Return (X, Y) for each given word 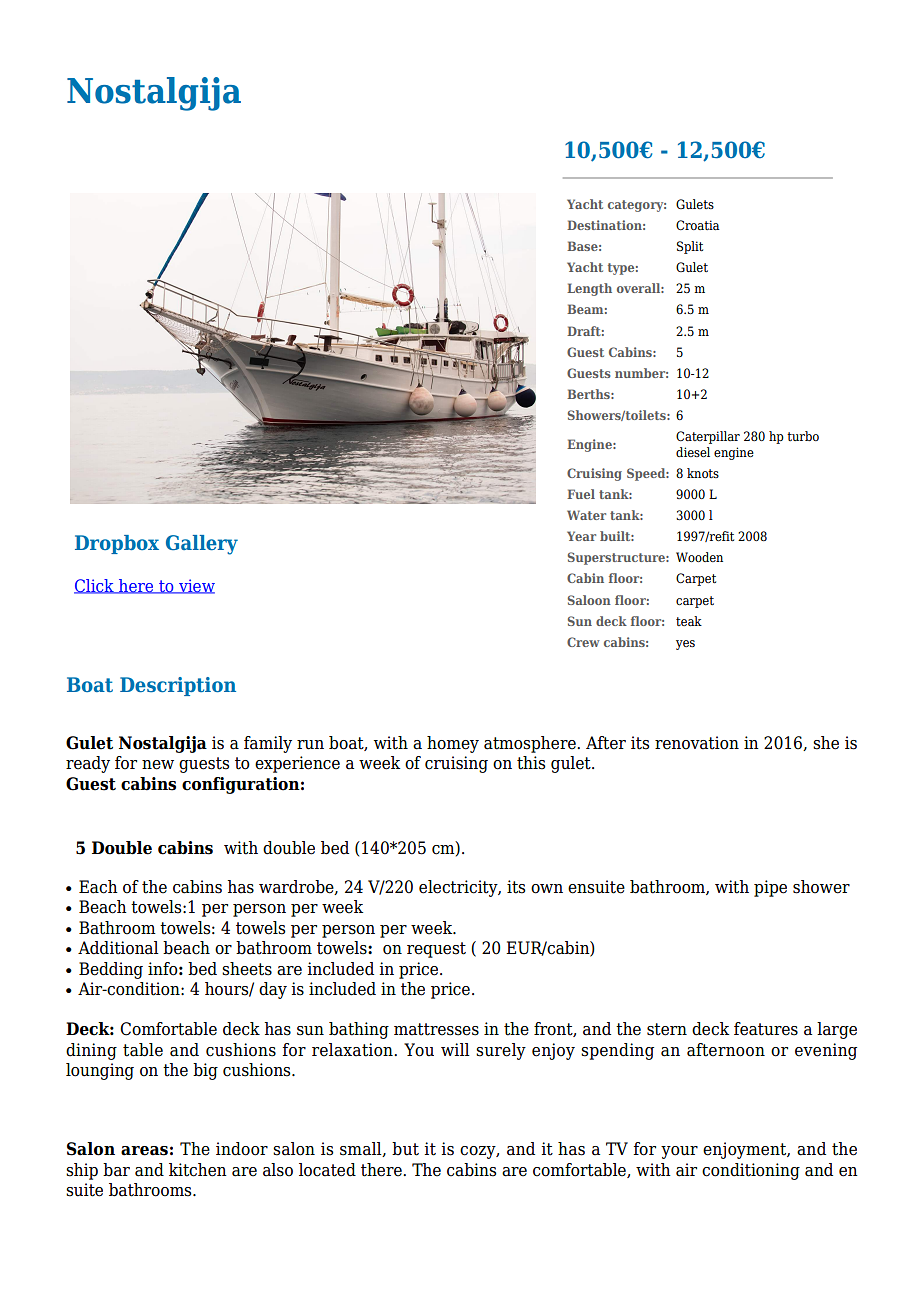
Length (589, 289)
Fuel (581, 494)
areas (144, 1151)
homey (453, 744)
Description (178, 686)
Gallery (202, 545)
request (436, 950)
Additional (118, 948)
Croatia (698, 225)
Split (690, 247)
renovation (697, 743)
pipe (770, 888)
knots (703, 473)
